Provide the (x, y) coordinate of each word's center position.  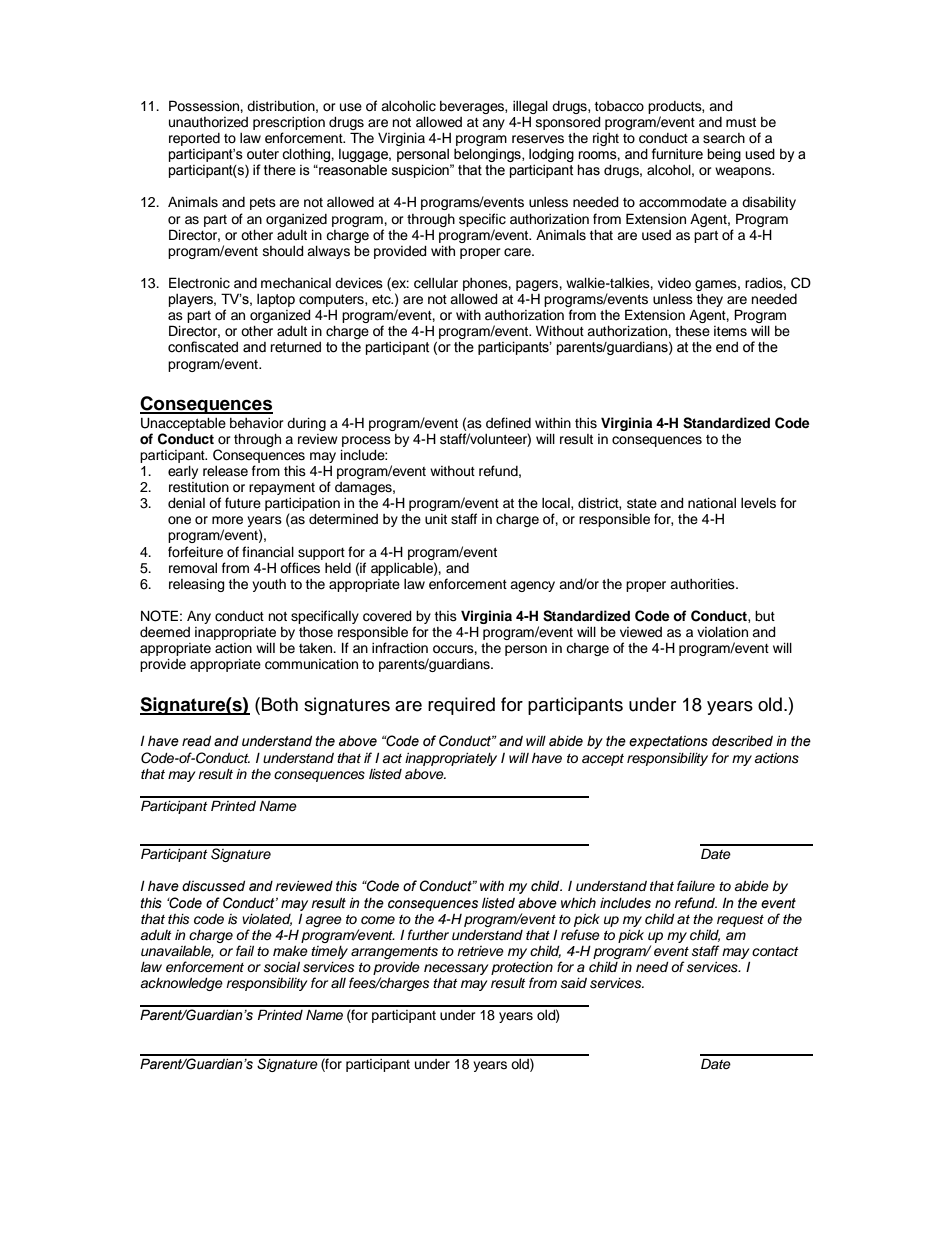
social (282, 967)
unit (436, 519)
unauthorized (208, 122)
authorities (703, 584)
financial (268, 552)
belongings (487, 156)
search (724, 138)
